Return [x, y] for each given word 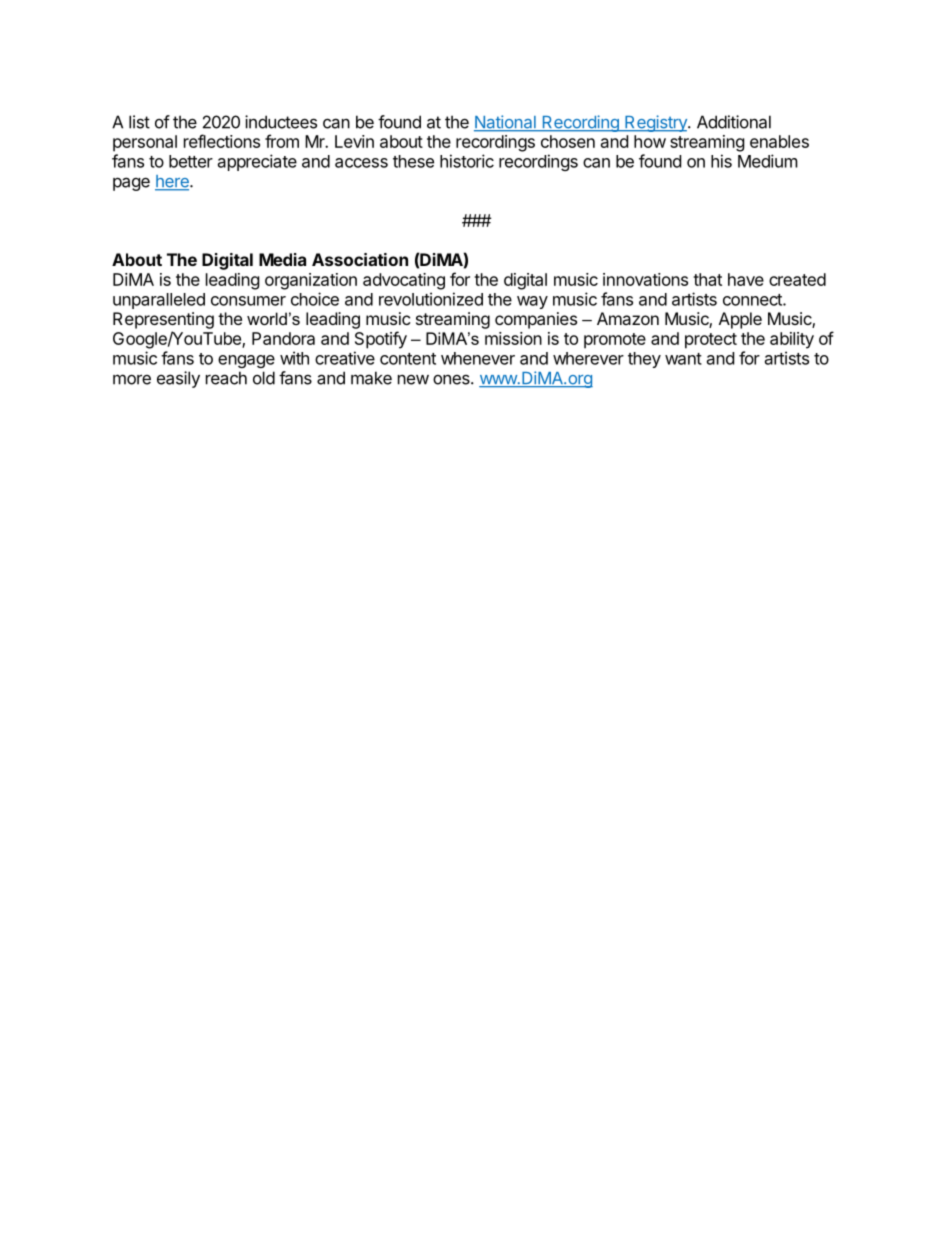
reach [226, 378]
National [506, 123]
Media [282, 259]
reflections [222, 141]
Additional [734, 122]
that [707, 279]
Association [360, 259]
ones [452, 380]
